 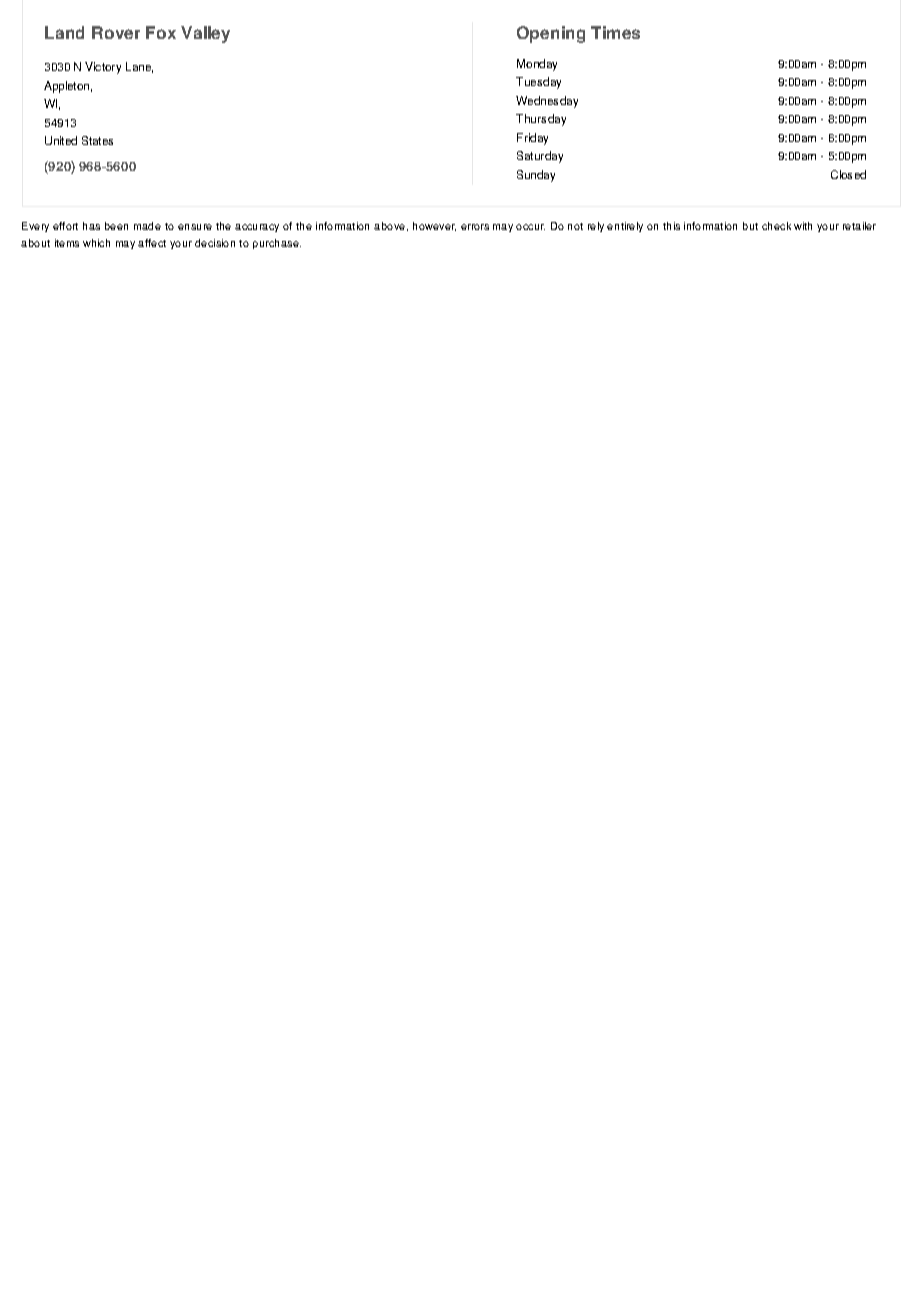 What do you see at coordinates (551, 34) in the screenshot?
I see `Opening` at bounding box center [551, 34].
